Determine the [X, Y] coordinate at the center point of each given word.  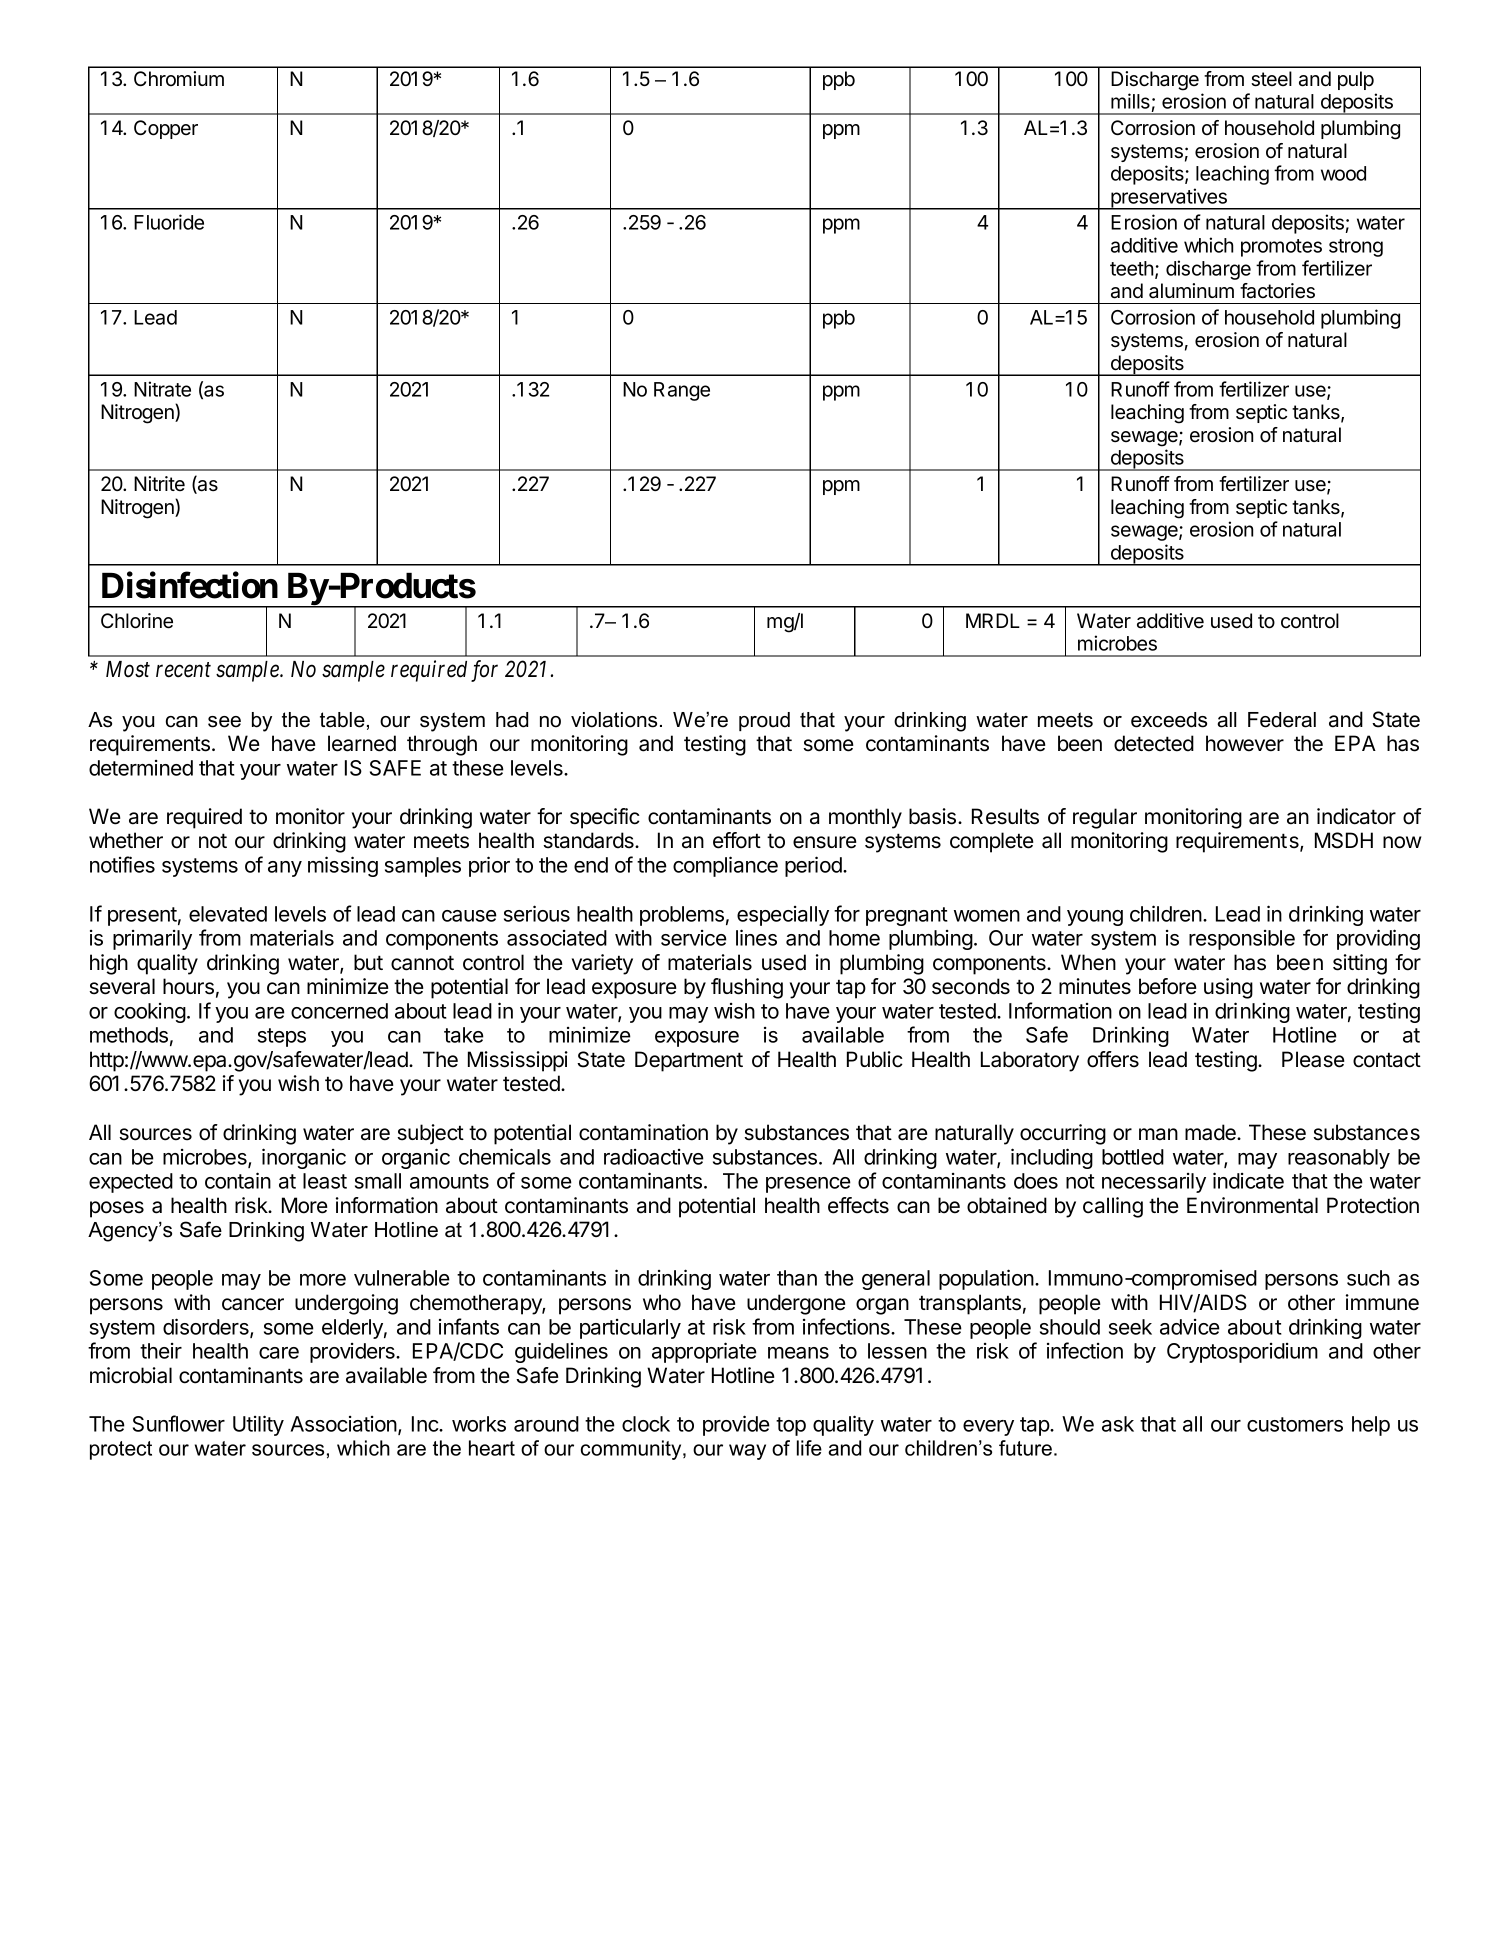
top [791, 1426]
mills [1130, 101]
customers [1295, 1424]
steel [1271, 79]
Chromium [179, 79]
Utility [258, 1425]
